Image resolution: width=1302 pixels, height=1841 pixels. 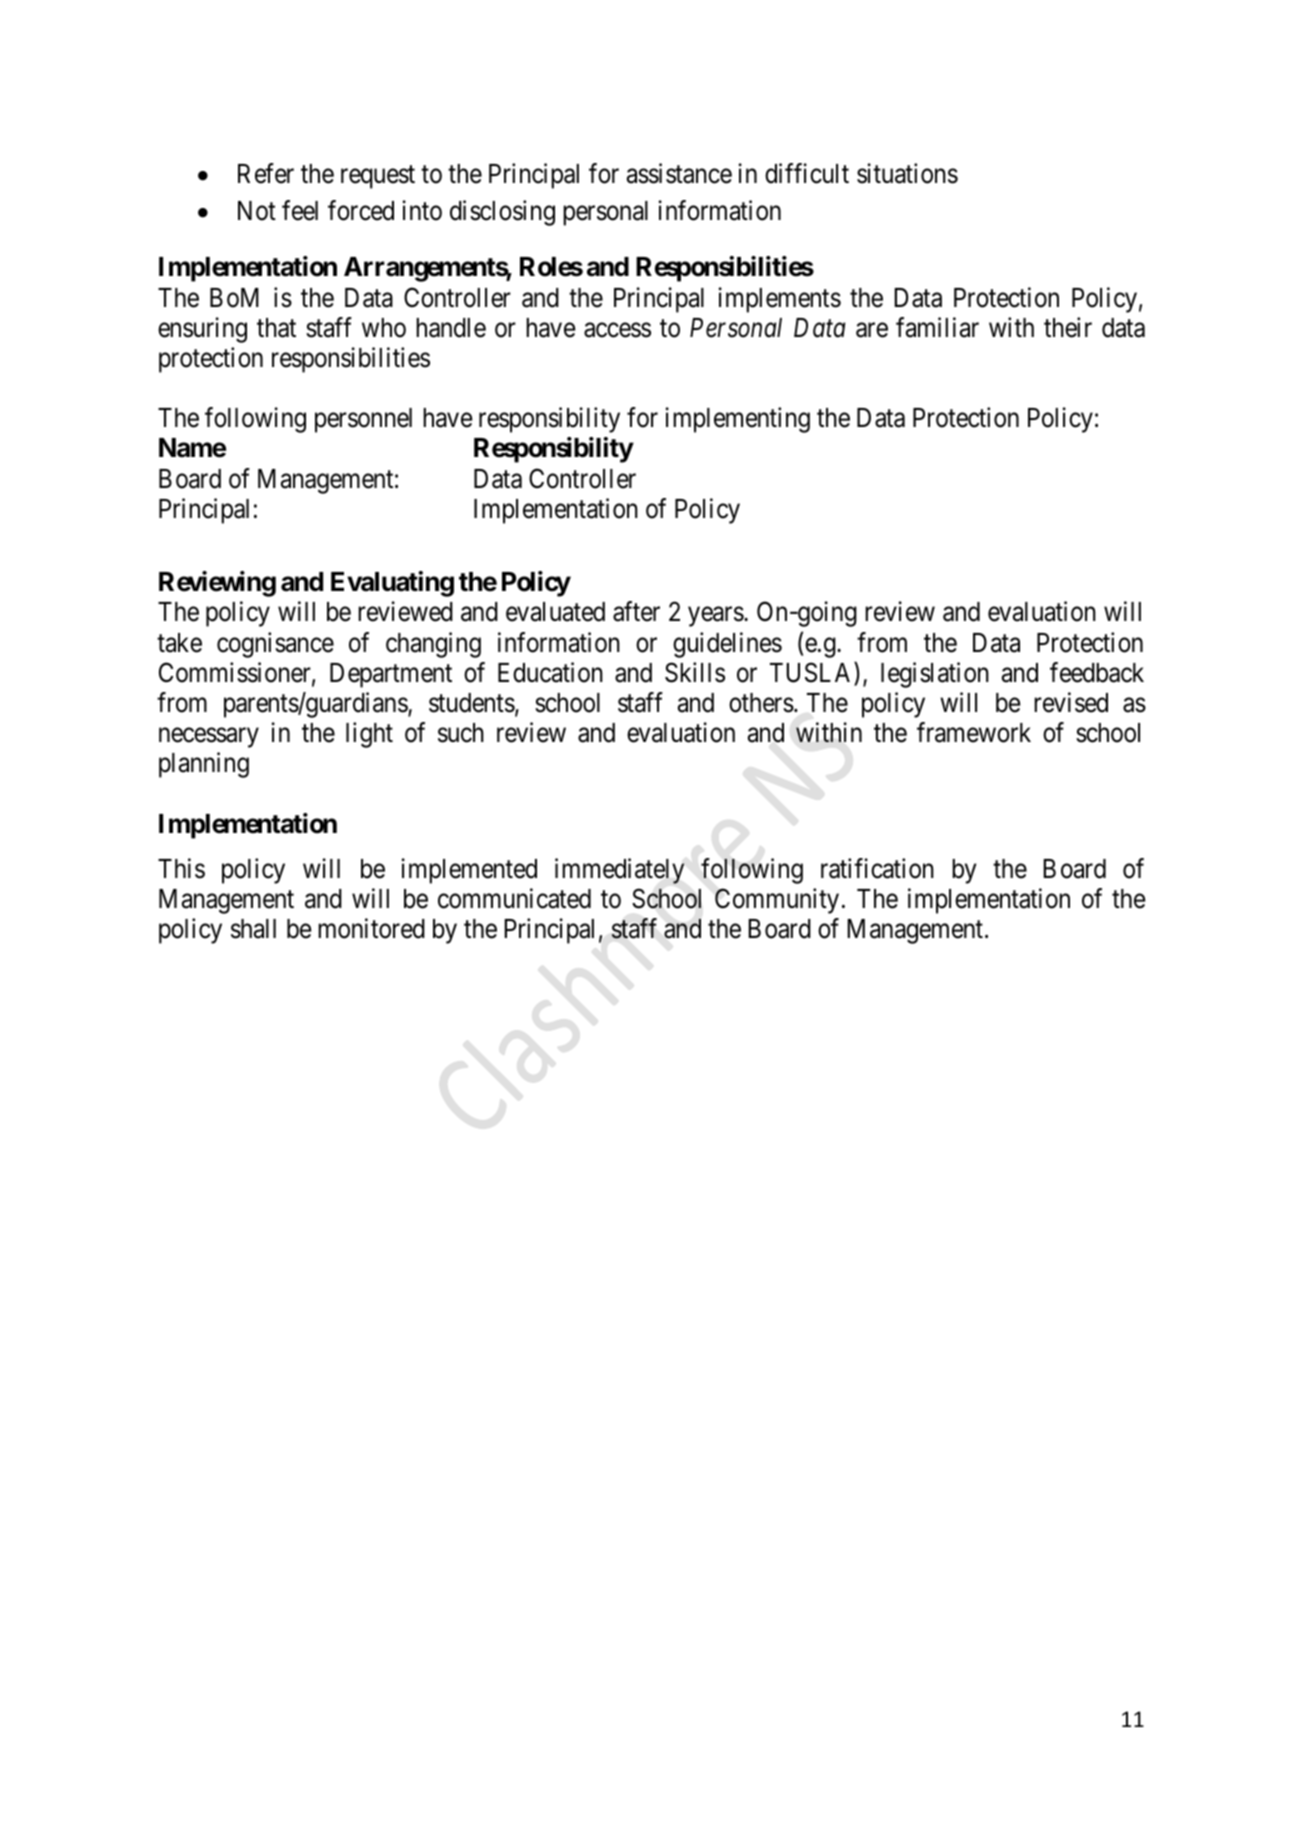 I want to click on others, so click(x=761, y=703).
